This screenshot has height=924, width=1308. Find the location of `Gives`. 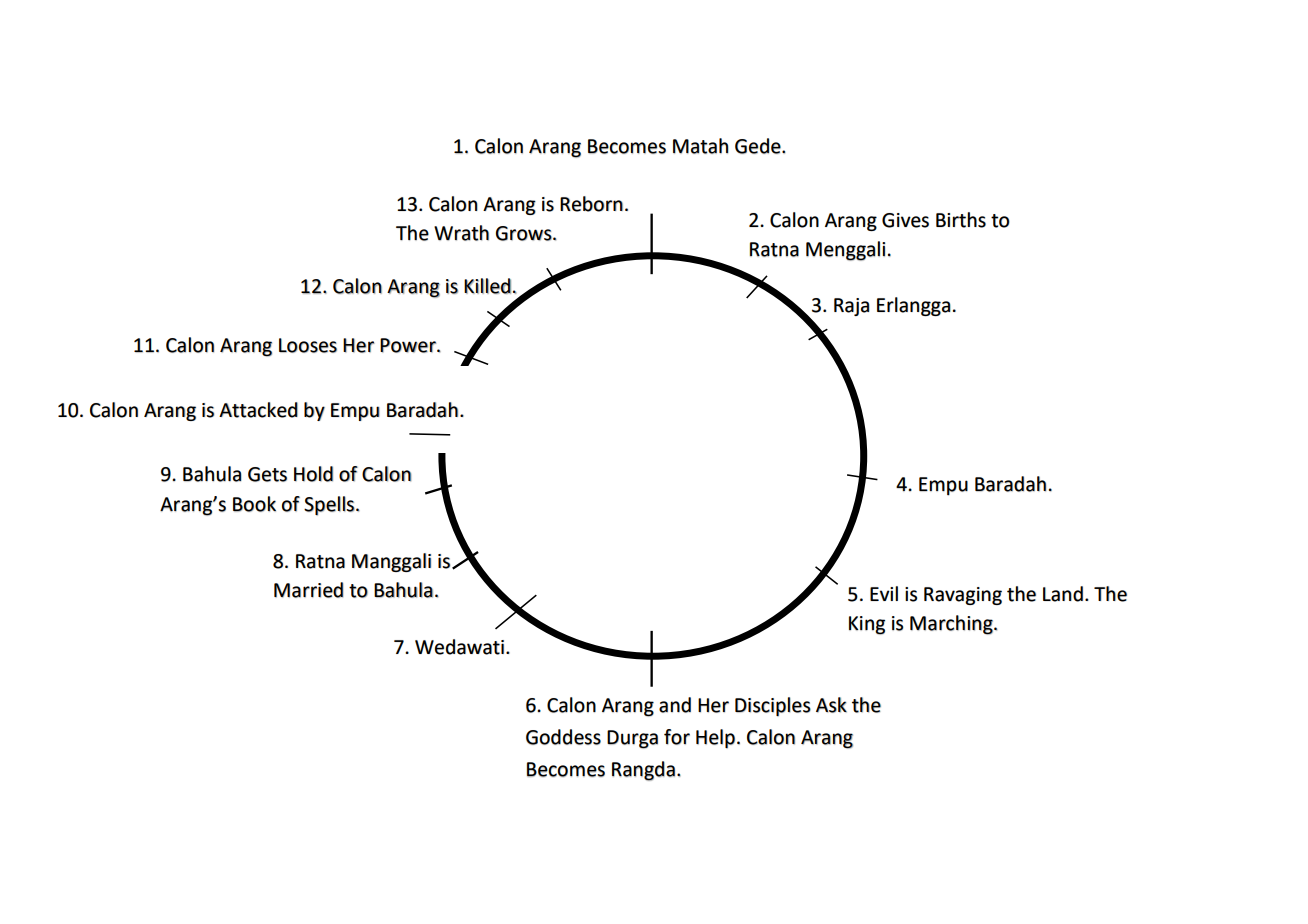

Gives is located at coordinates (905, 220).
